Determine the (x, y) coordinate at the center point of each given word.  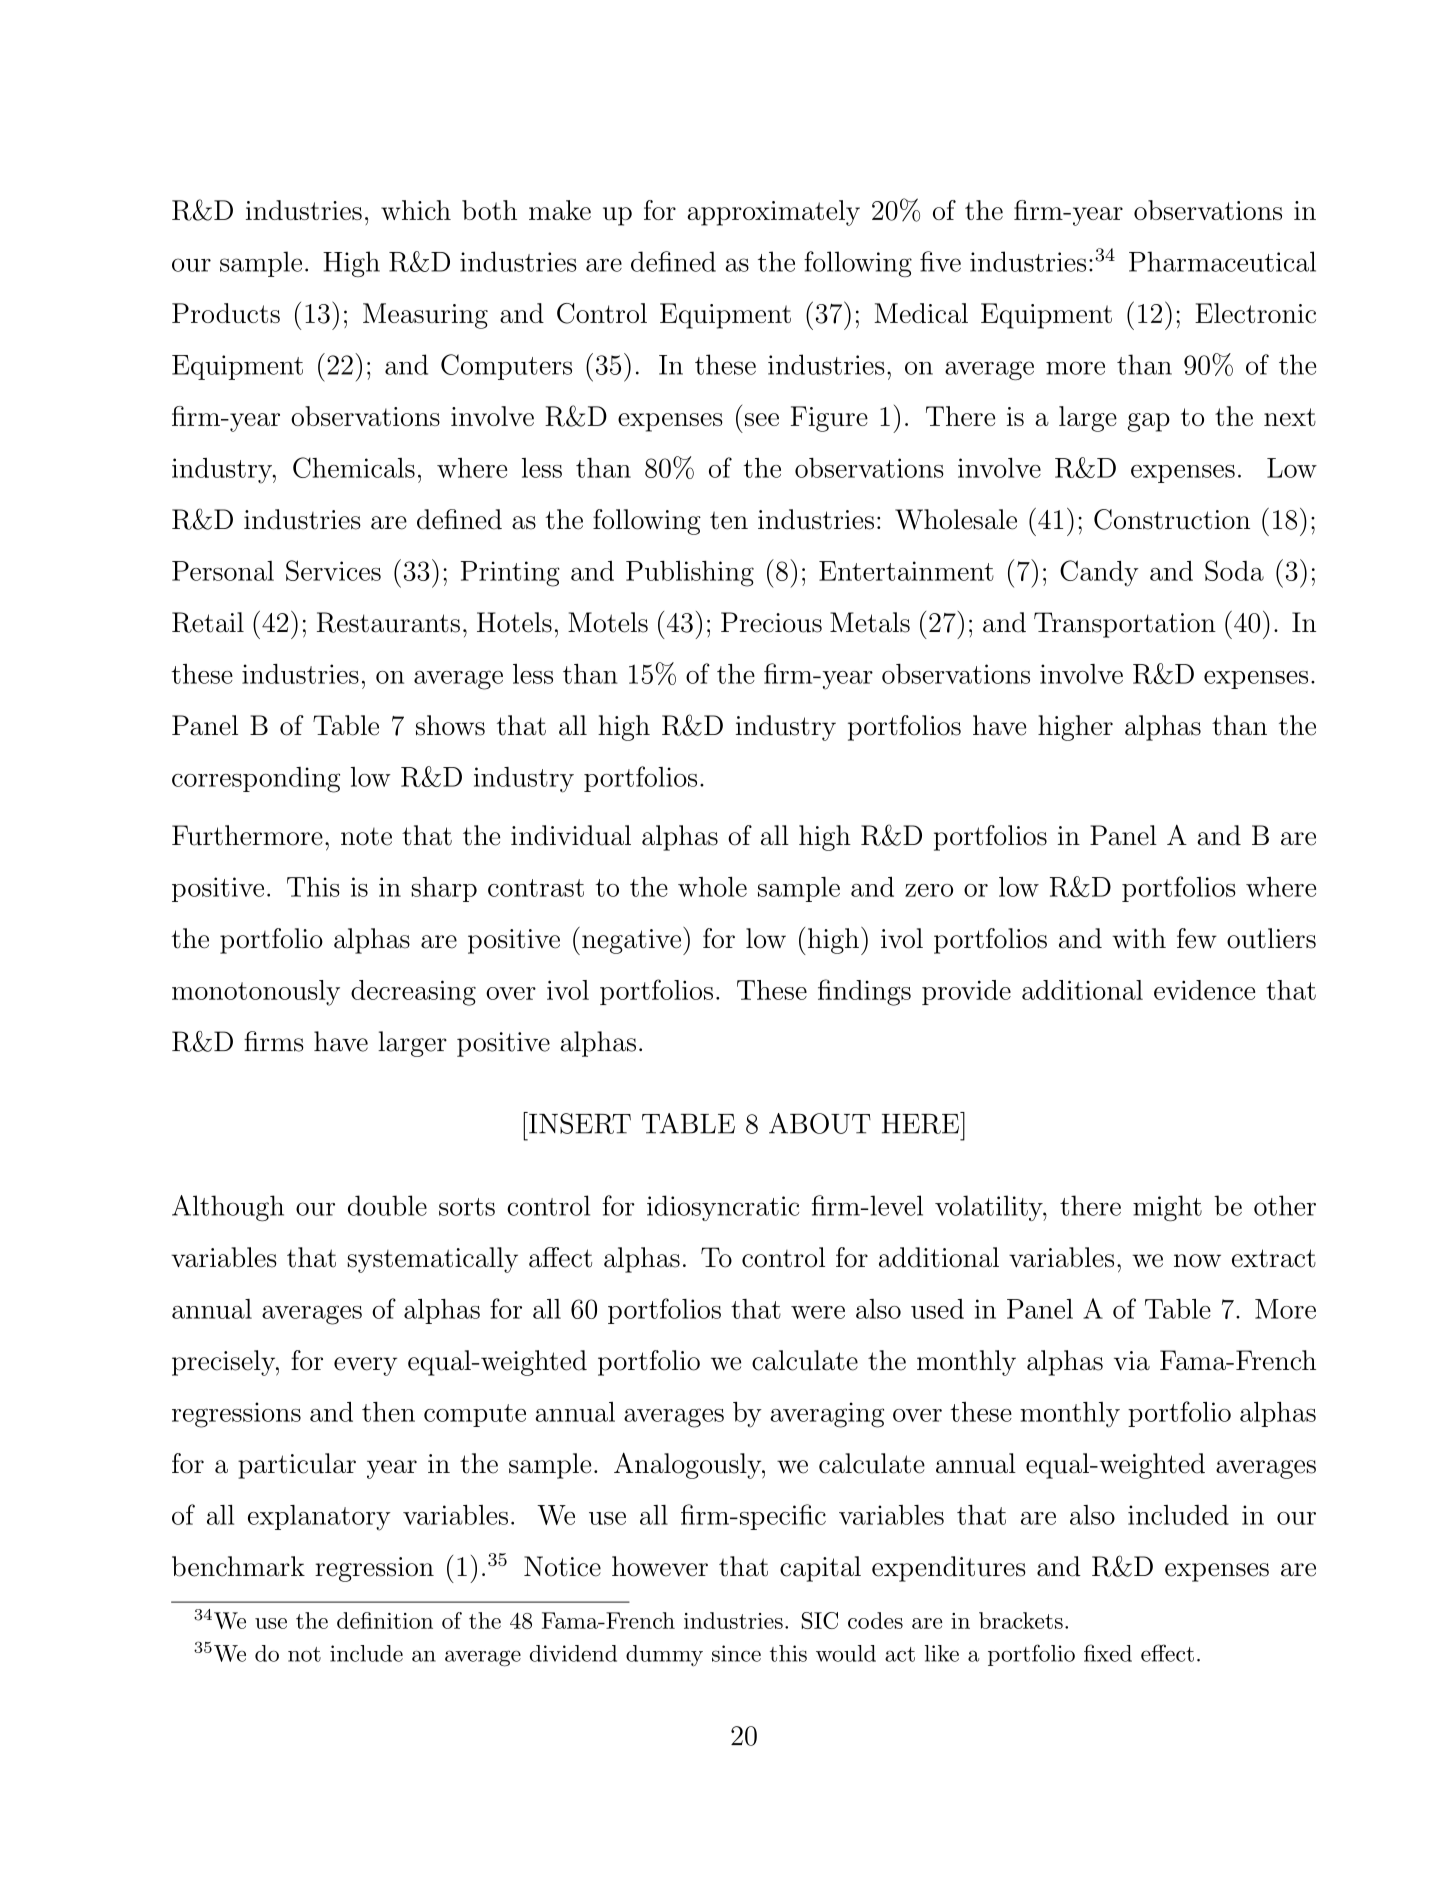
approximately (773, 213)
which (416, 210)
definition (385, 1620)
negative (631, 941)
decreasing (413, 993)
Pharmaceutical (1222, 261)
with (1139, 938)
